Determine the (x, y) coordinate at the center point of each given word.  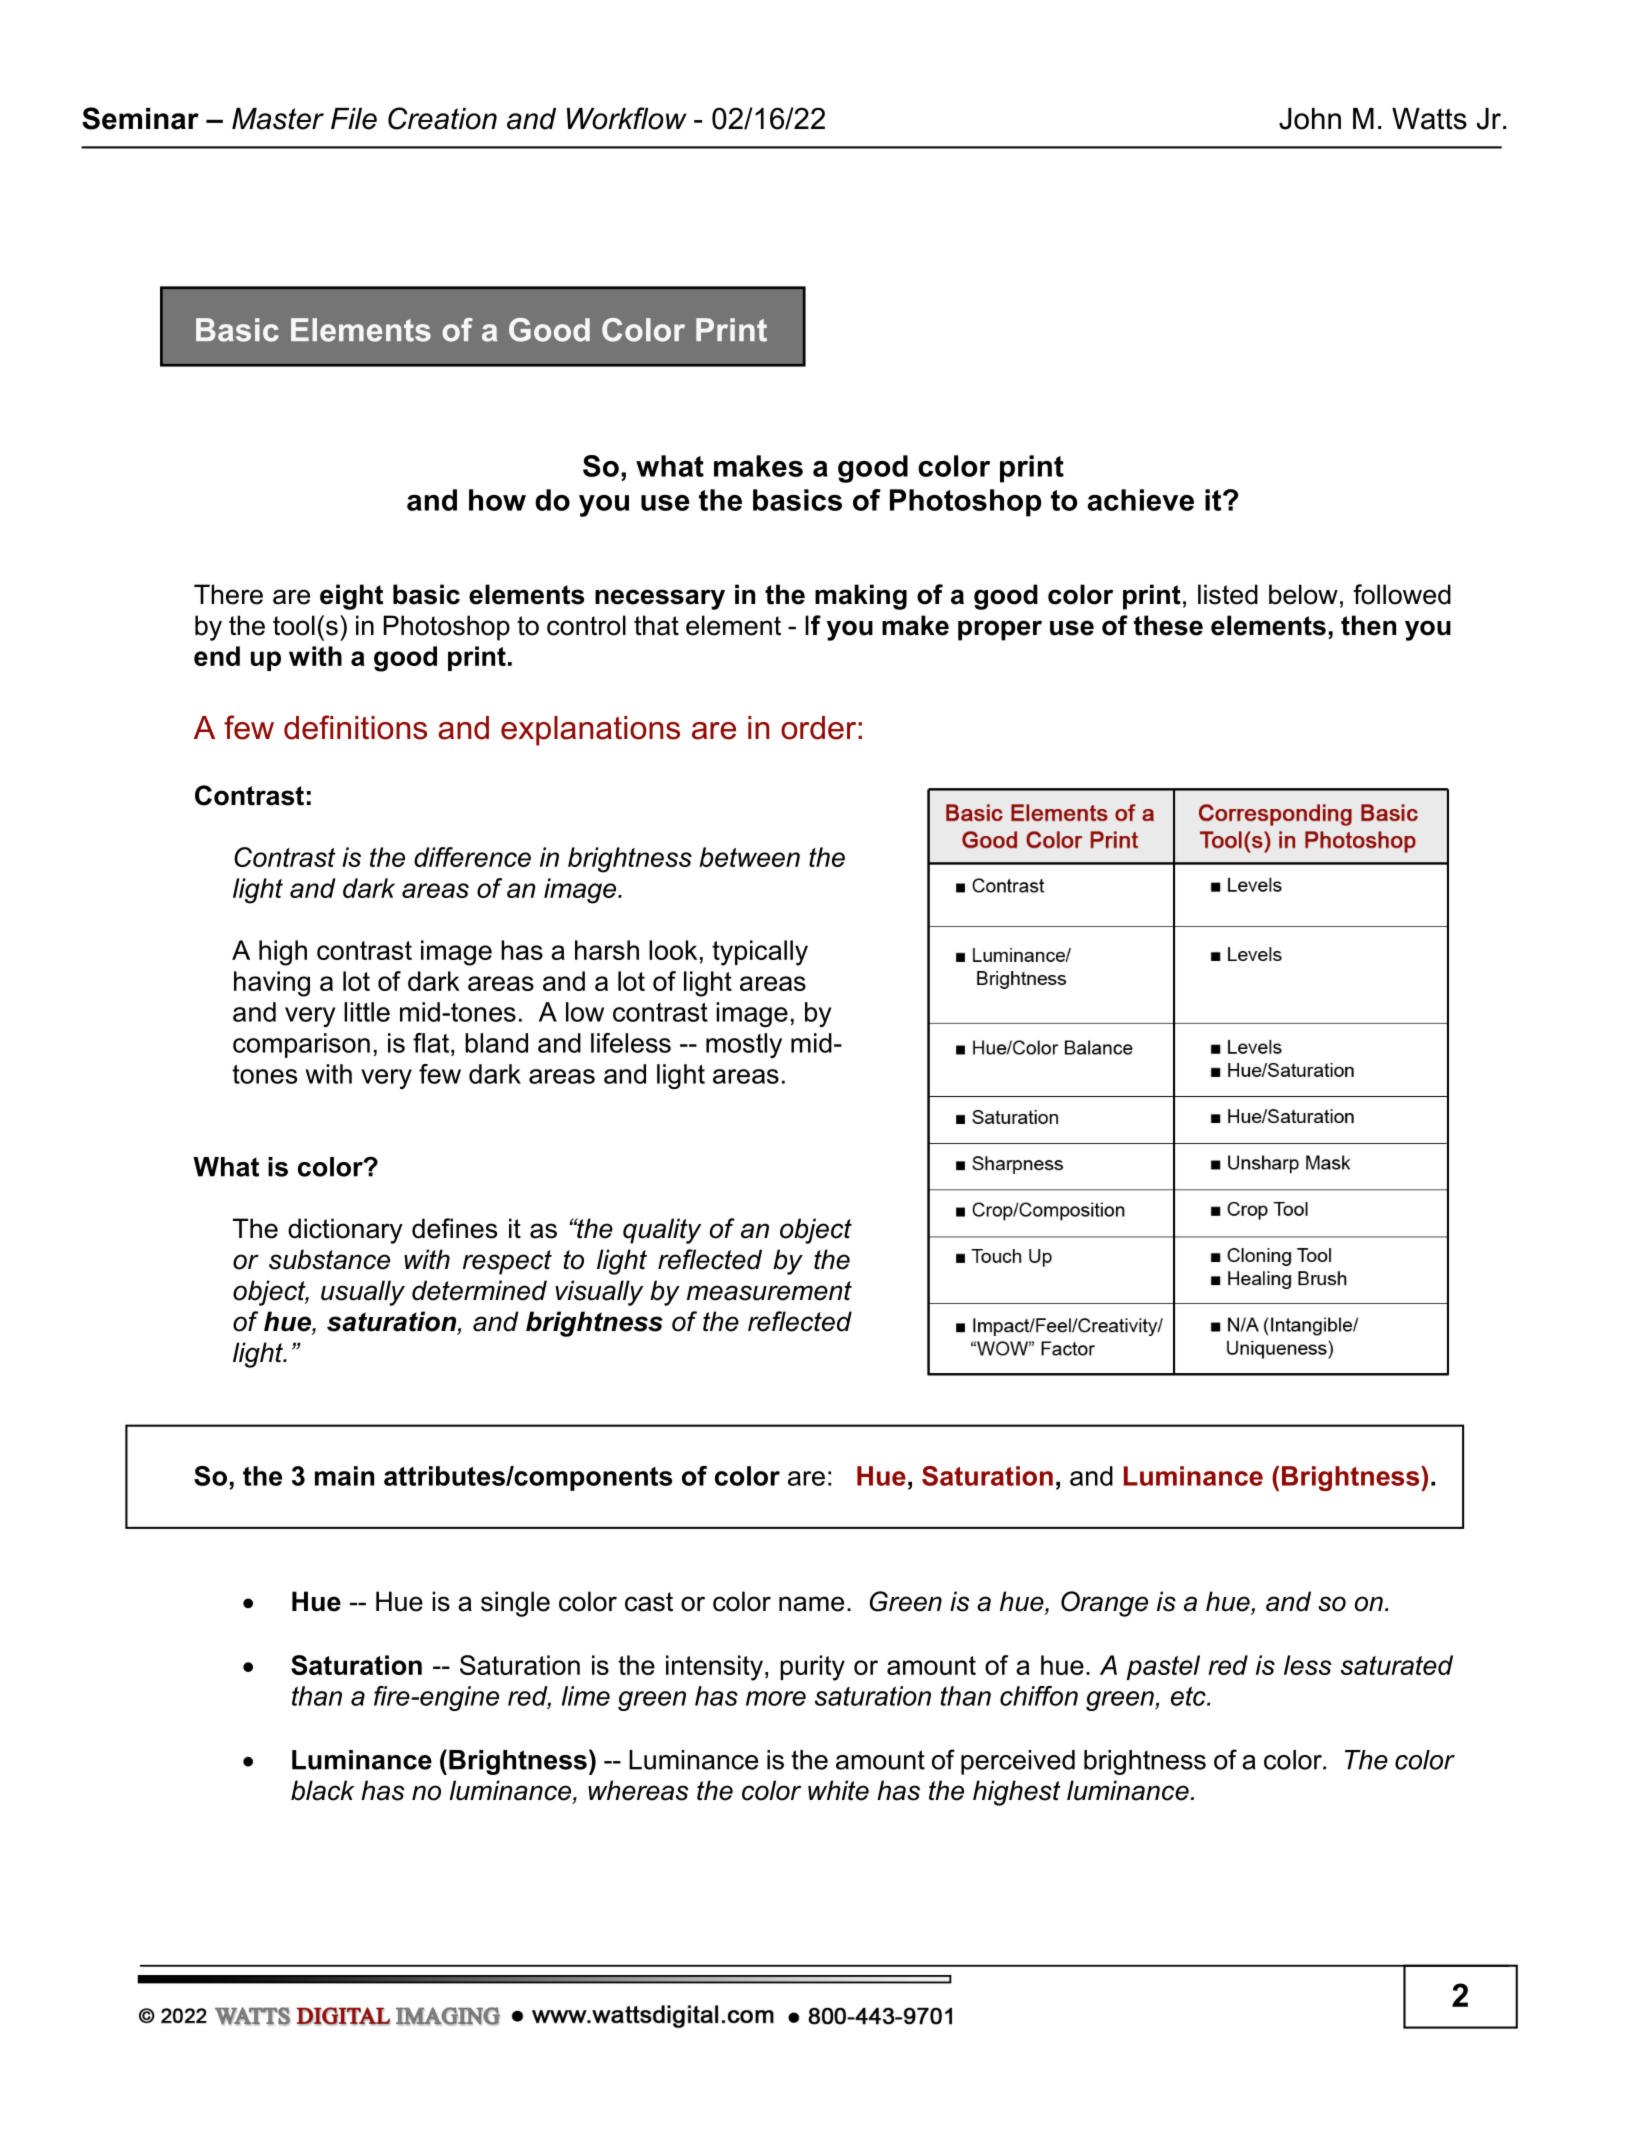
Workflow (627, 118)
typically (760, 953)
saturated (1397, 1665)
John (1310, 119)
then (1368, 625)
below (1303, 594)
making (861, 597)
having (272, 984)
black (323, 1790)
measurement (769, 1291)
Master (278, 119)
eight (351, 597)
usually (363, 1293)
